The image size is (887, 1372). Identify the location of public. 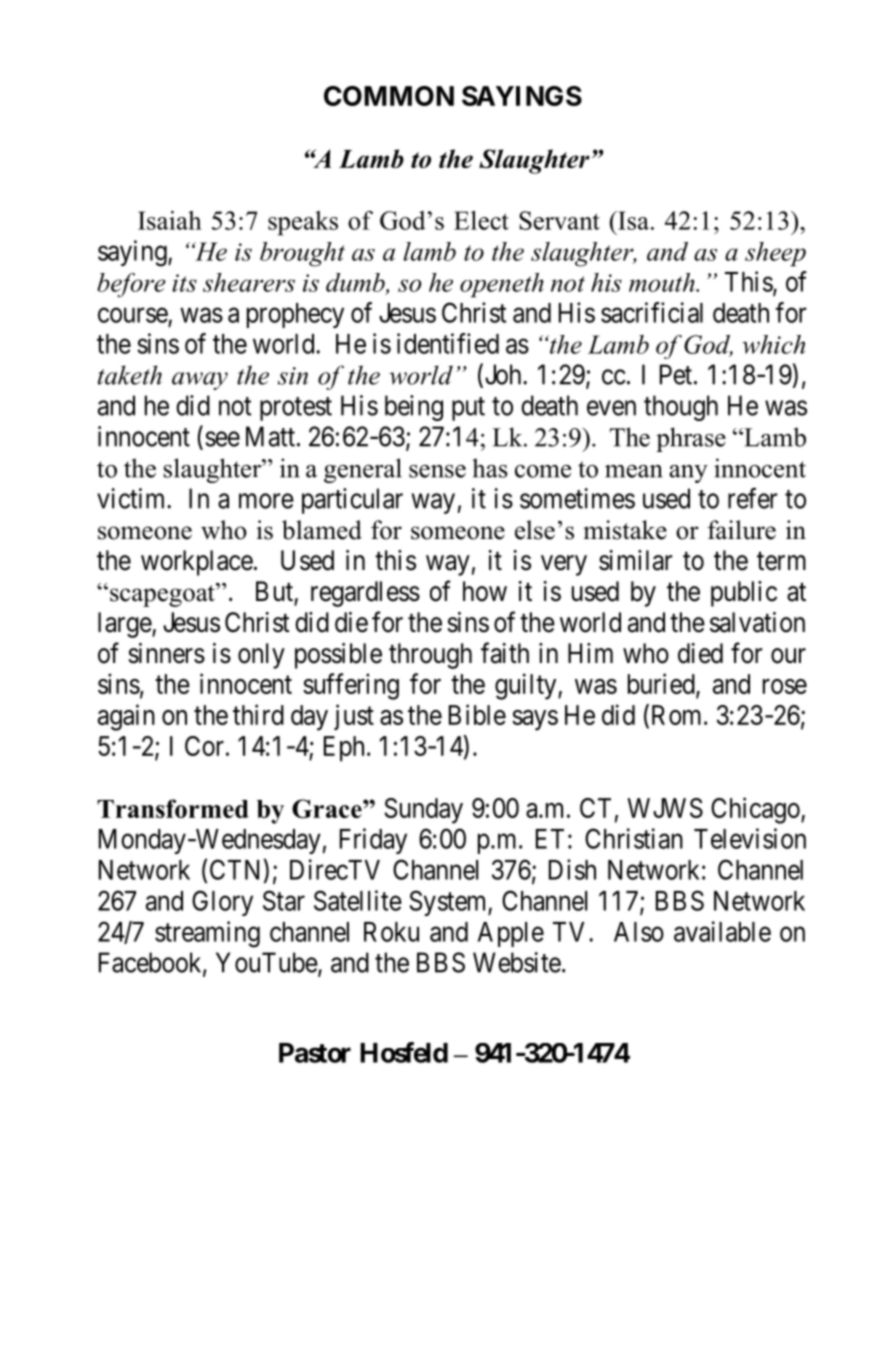
(744, 594).
